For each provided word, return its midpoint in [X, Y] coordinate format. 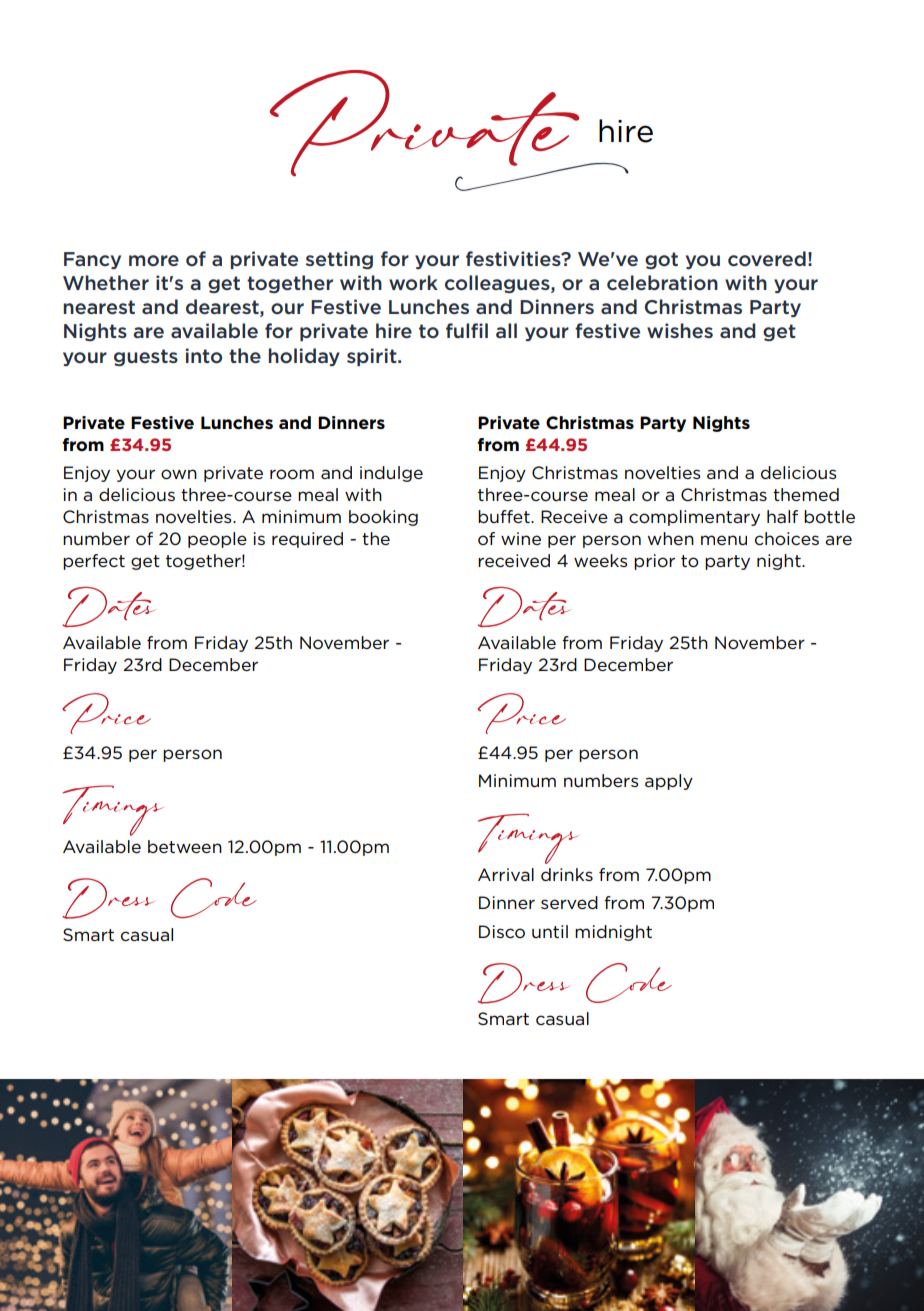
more [154, 260]
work [413, 283]
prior [654, 562]
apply [669, 782]
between [185, 846]
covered [767, 258]
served [569, 902]
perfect [94, 562]
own [179, 474]
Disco [502, 931]
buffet [505, 516]
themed [806, 494]
